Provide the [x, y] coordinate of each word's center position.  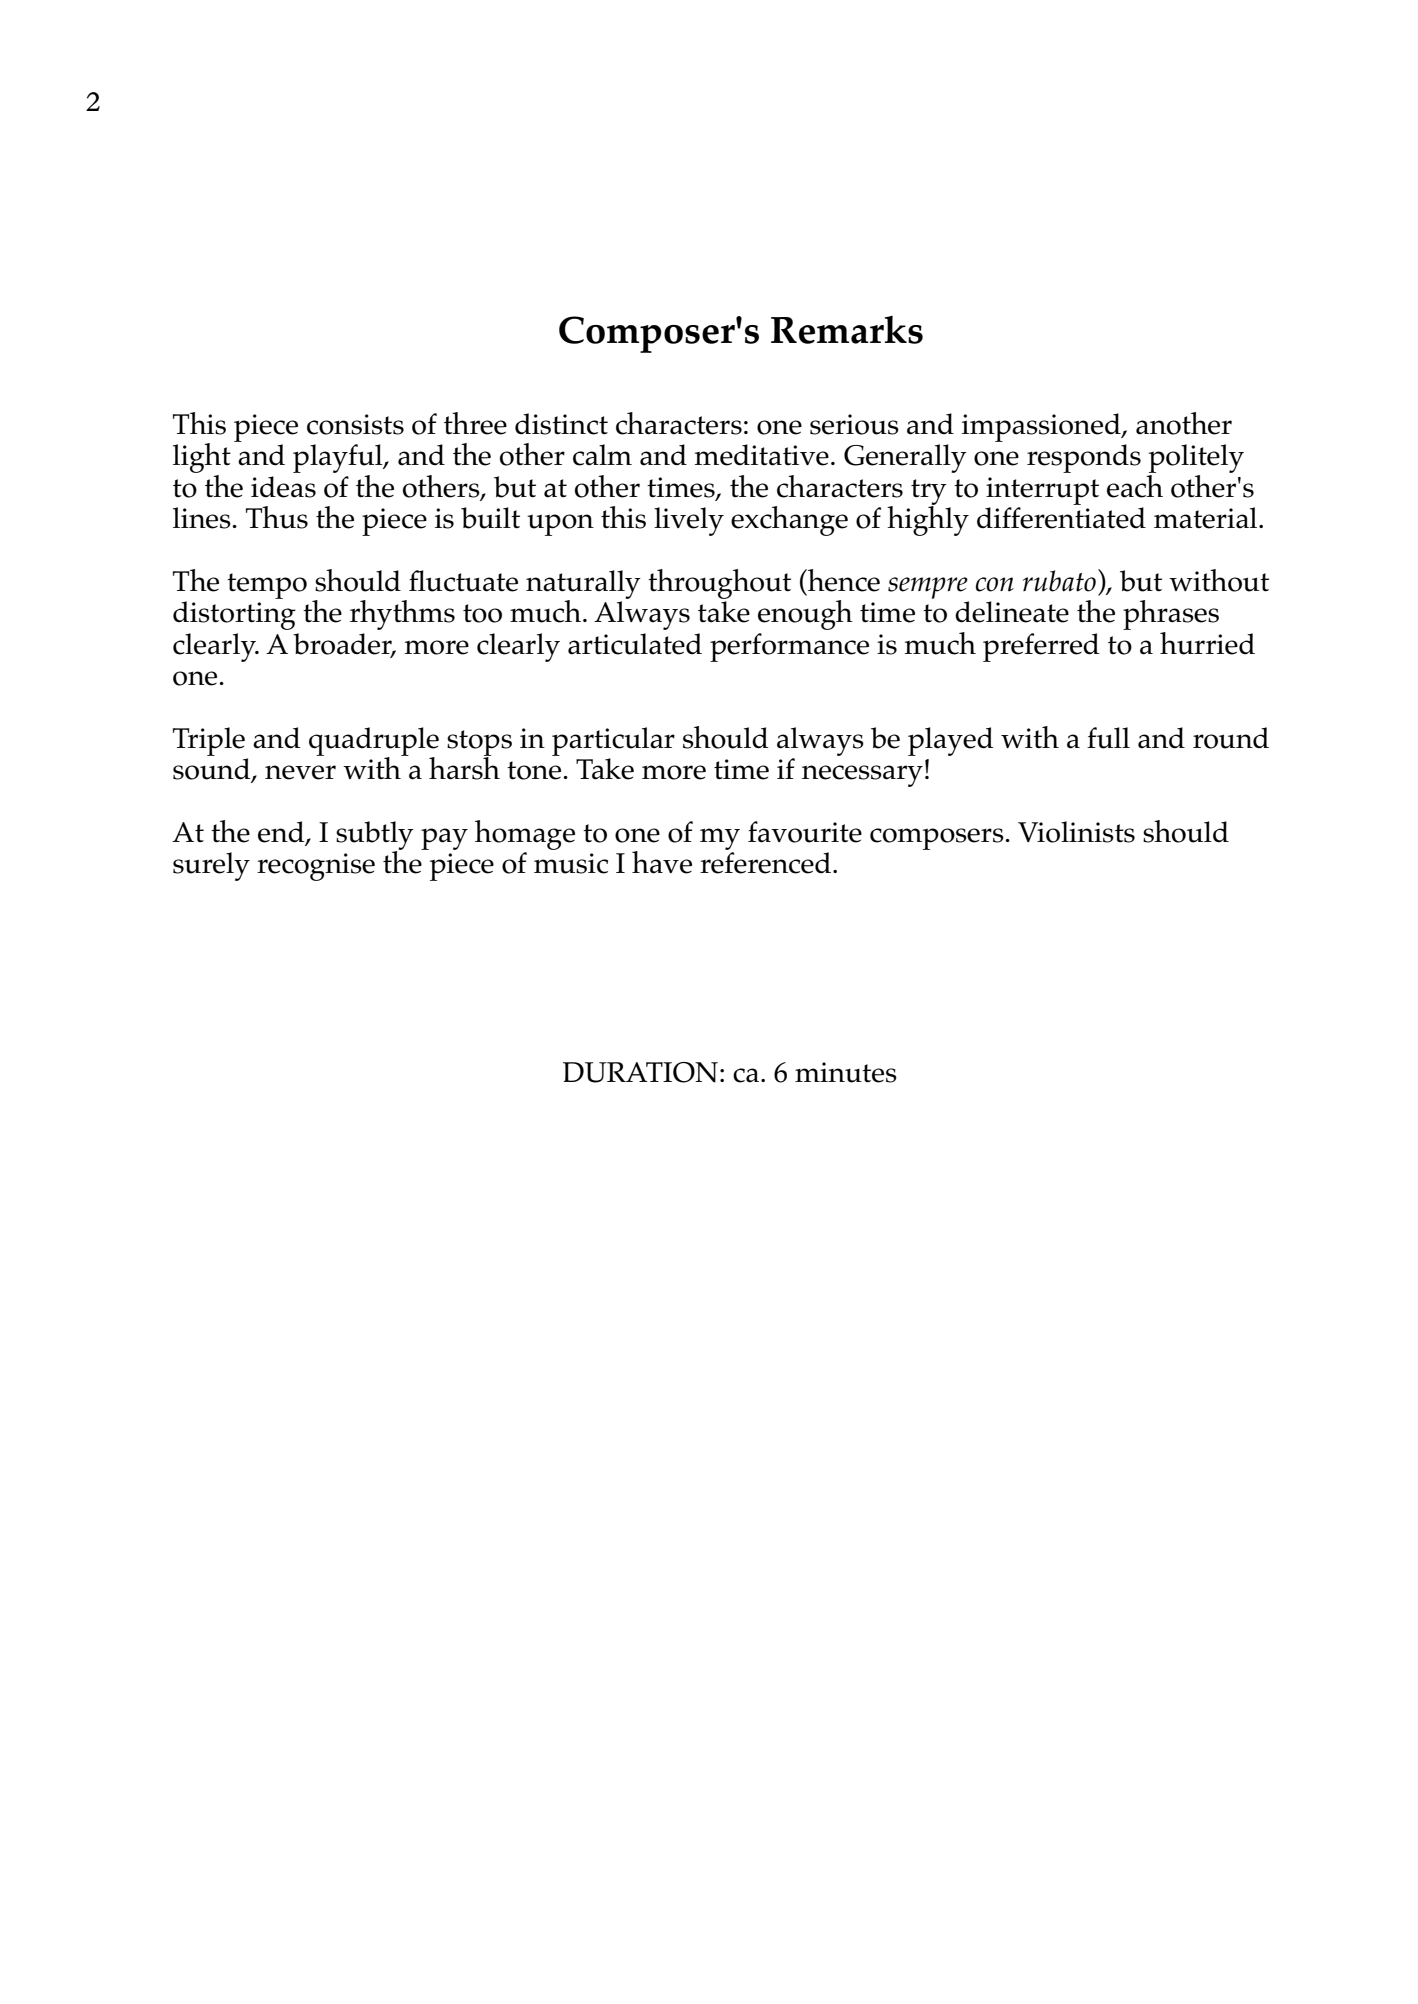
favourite [805, 832]
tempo [267, 586]
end [282, 833]
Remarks [847, 330]
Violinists [1076, 832]
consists [355, 424]
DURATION [640, 1072]
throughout [719, 584]
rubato [1059, 581]
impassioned [1042, 427]
